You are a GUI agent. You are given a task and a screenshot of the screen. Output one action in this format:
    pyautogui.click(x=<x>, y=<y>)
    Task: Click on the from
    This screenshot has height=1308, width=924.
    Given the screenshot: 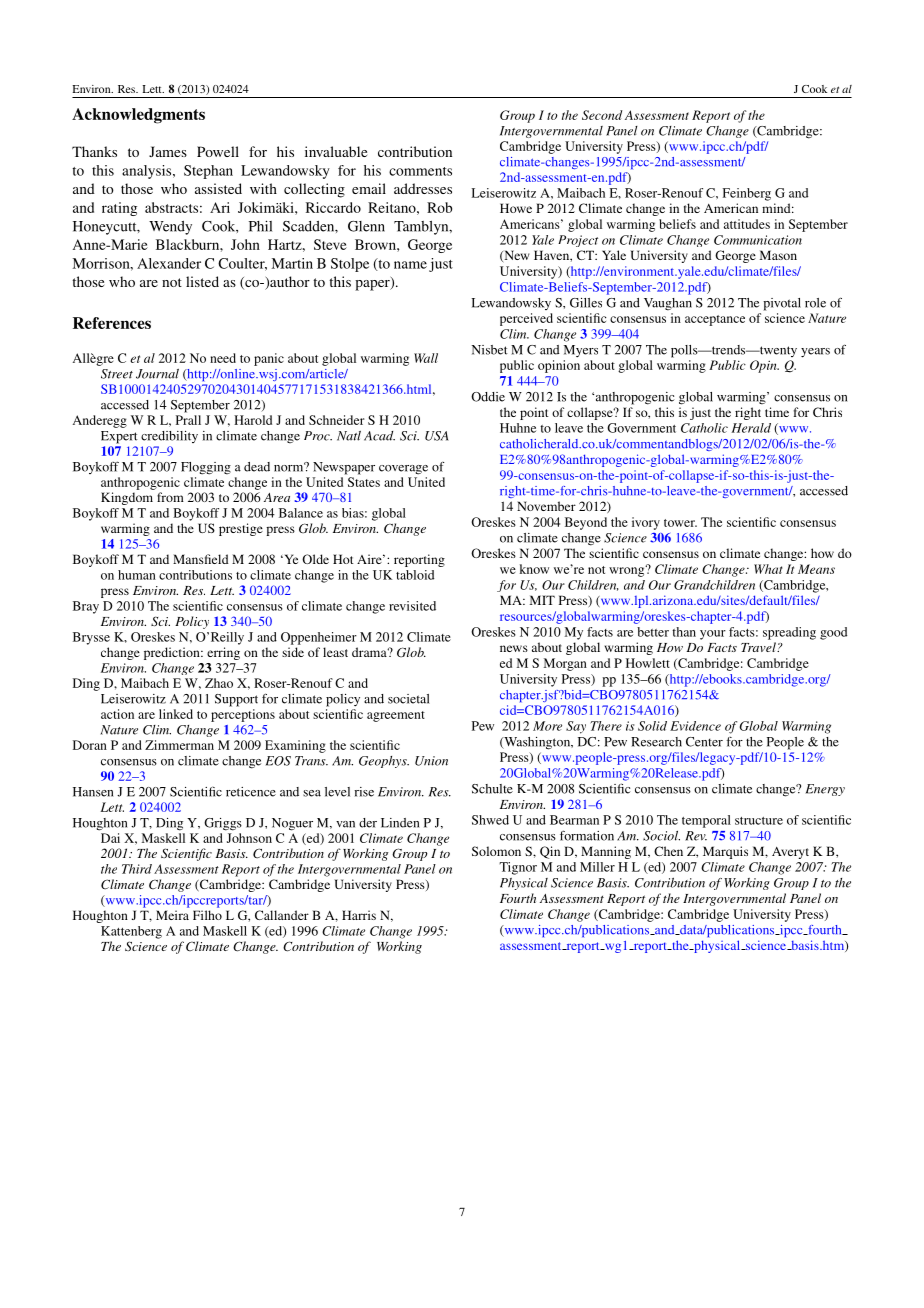 What is the action you would take?
    pyautogui.click(x=170, y=497)
